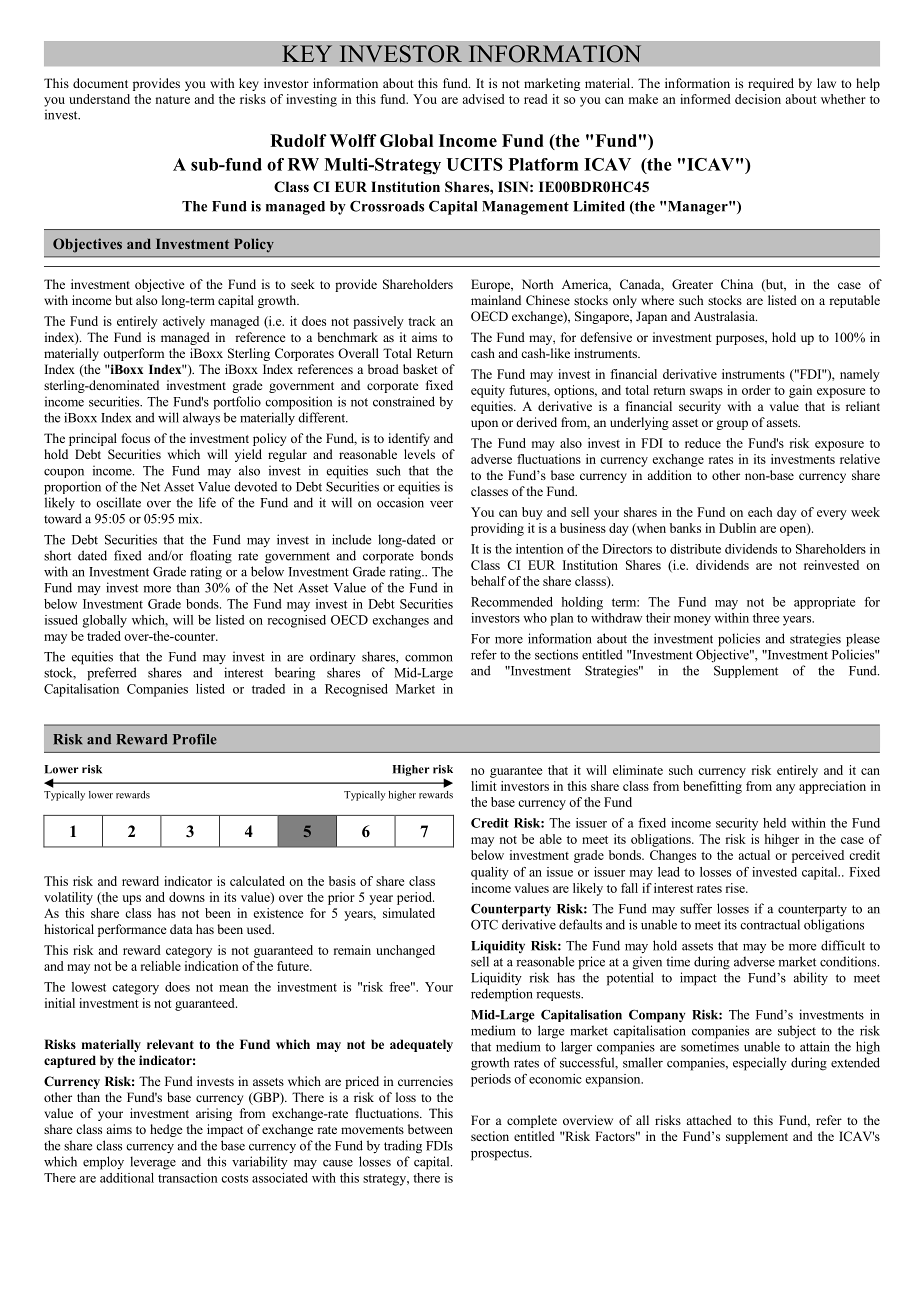 The width and height of the document is (924, 1308). Describe the element at coordinates (488, 391) in the document. I see `equity` at that location.
